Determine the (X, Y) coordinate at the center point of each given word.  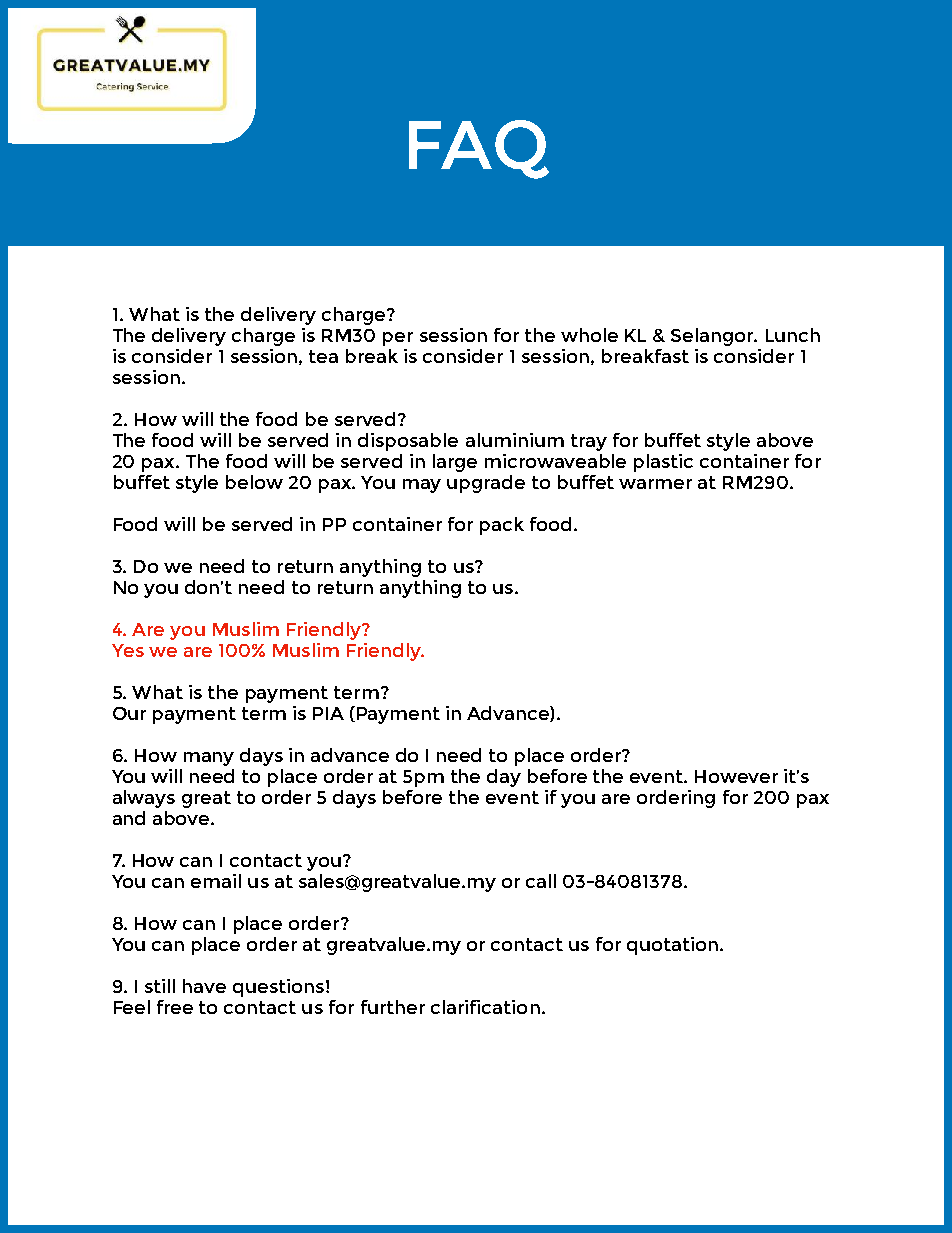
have (204, 986)
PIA (328, 713)
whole (589, 335)
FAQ (479, 149)
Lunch (793, 335)
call (541, 881)
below (254, 482)
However (736, 776)
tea (323, 356)
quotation (672, 946)
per (398, 339)
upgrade (486, 484)
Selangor (713, 337)
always (144, 799)
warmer (655, 484)
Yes (128, 650)
